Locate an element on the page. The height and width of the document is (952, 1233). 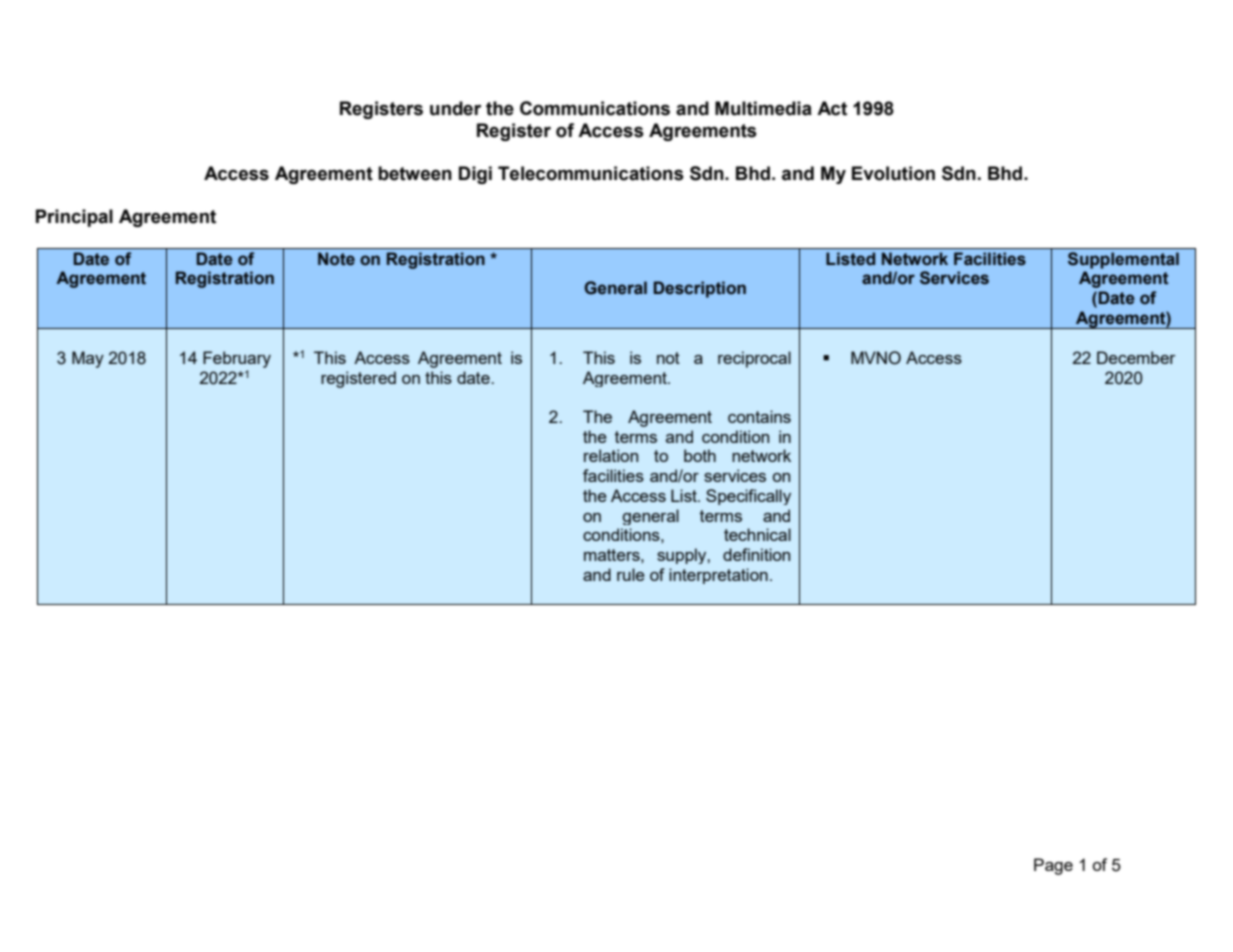
between is located at coordinates (415, 173).
